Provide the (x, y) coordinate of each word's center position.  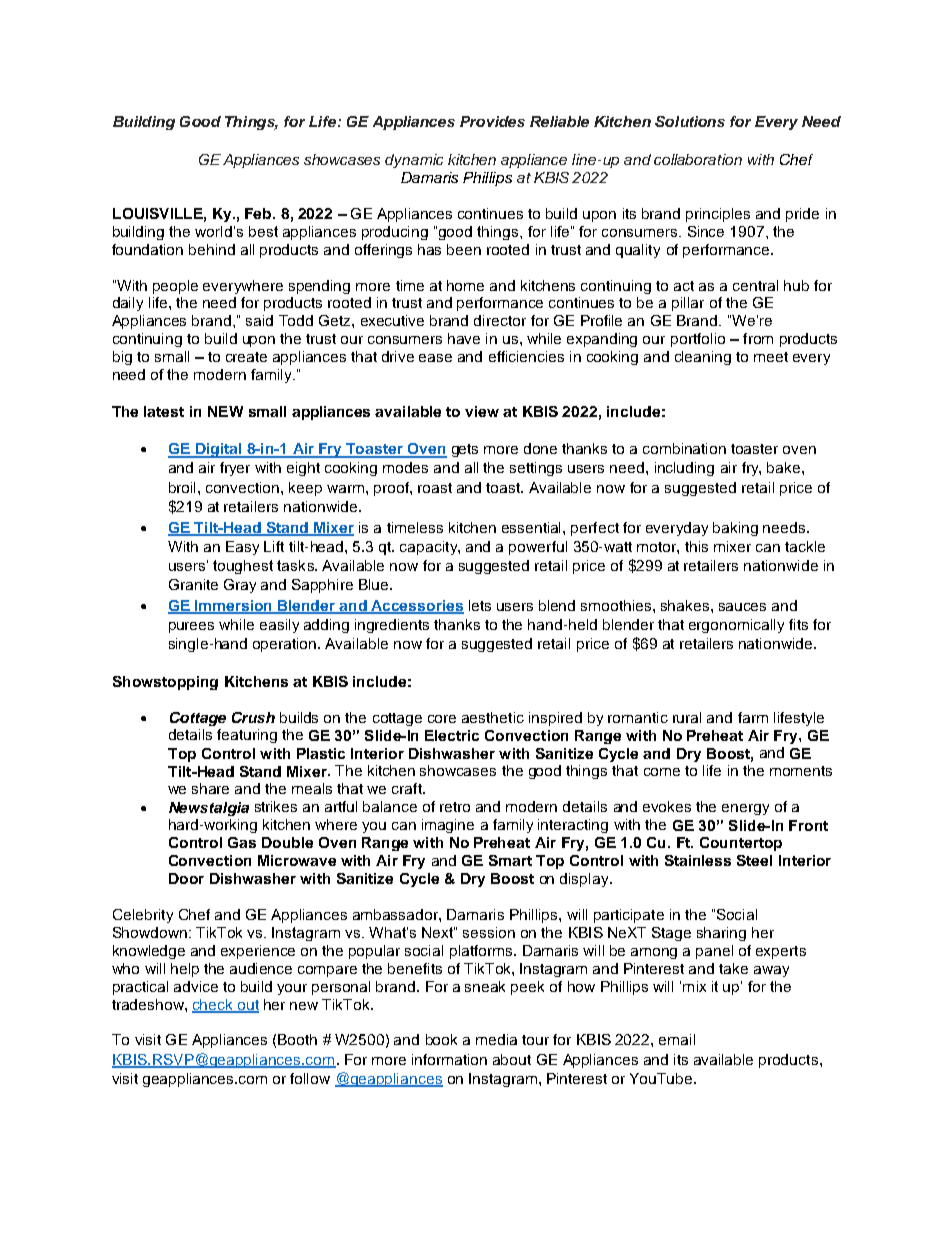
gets (465, 450)
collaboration (698, 159)
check (213, 1005)
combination (684, 448)
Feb (259, 213)
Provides (492, 121)
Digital (218, 450)
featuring (247, 736)
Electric (452, 735)
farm (753, 717)
